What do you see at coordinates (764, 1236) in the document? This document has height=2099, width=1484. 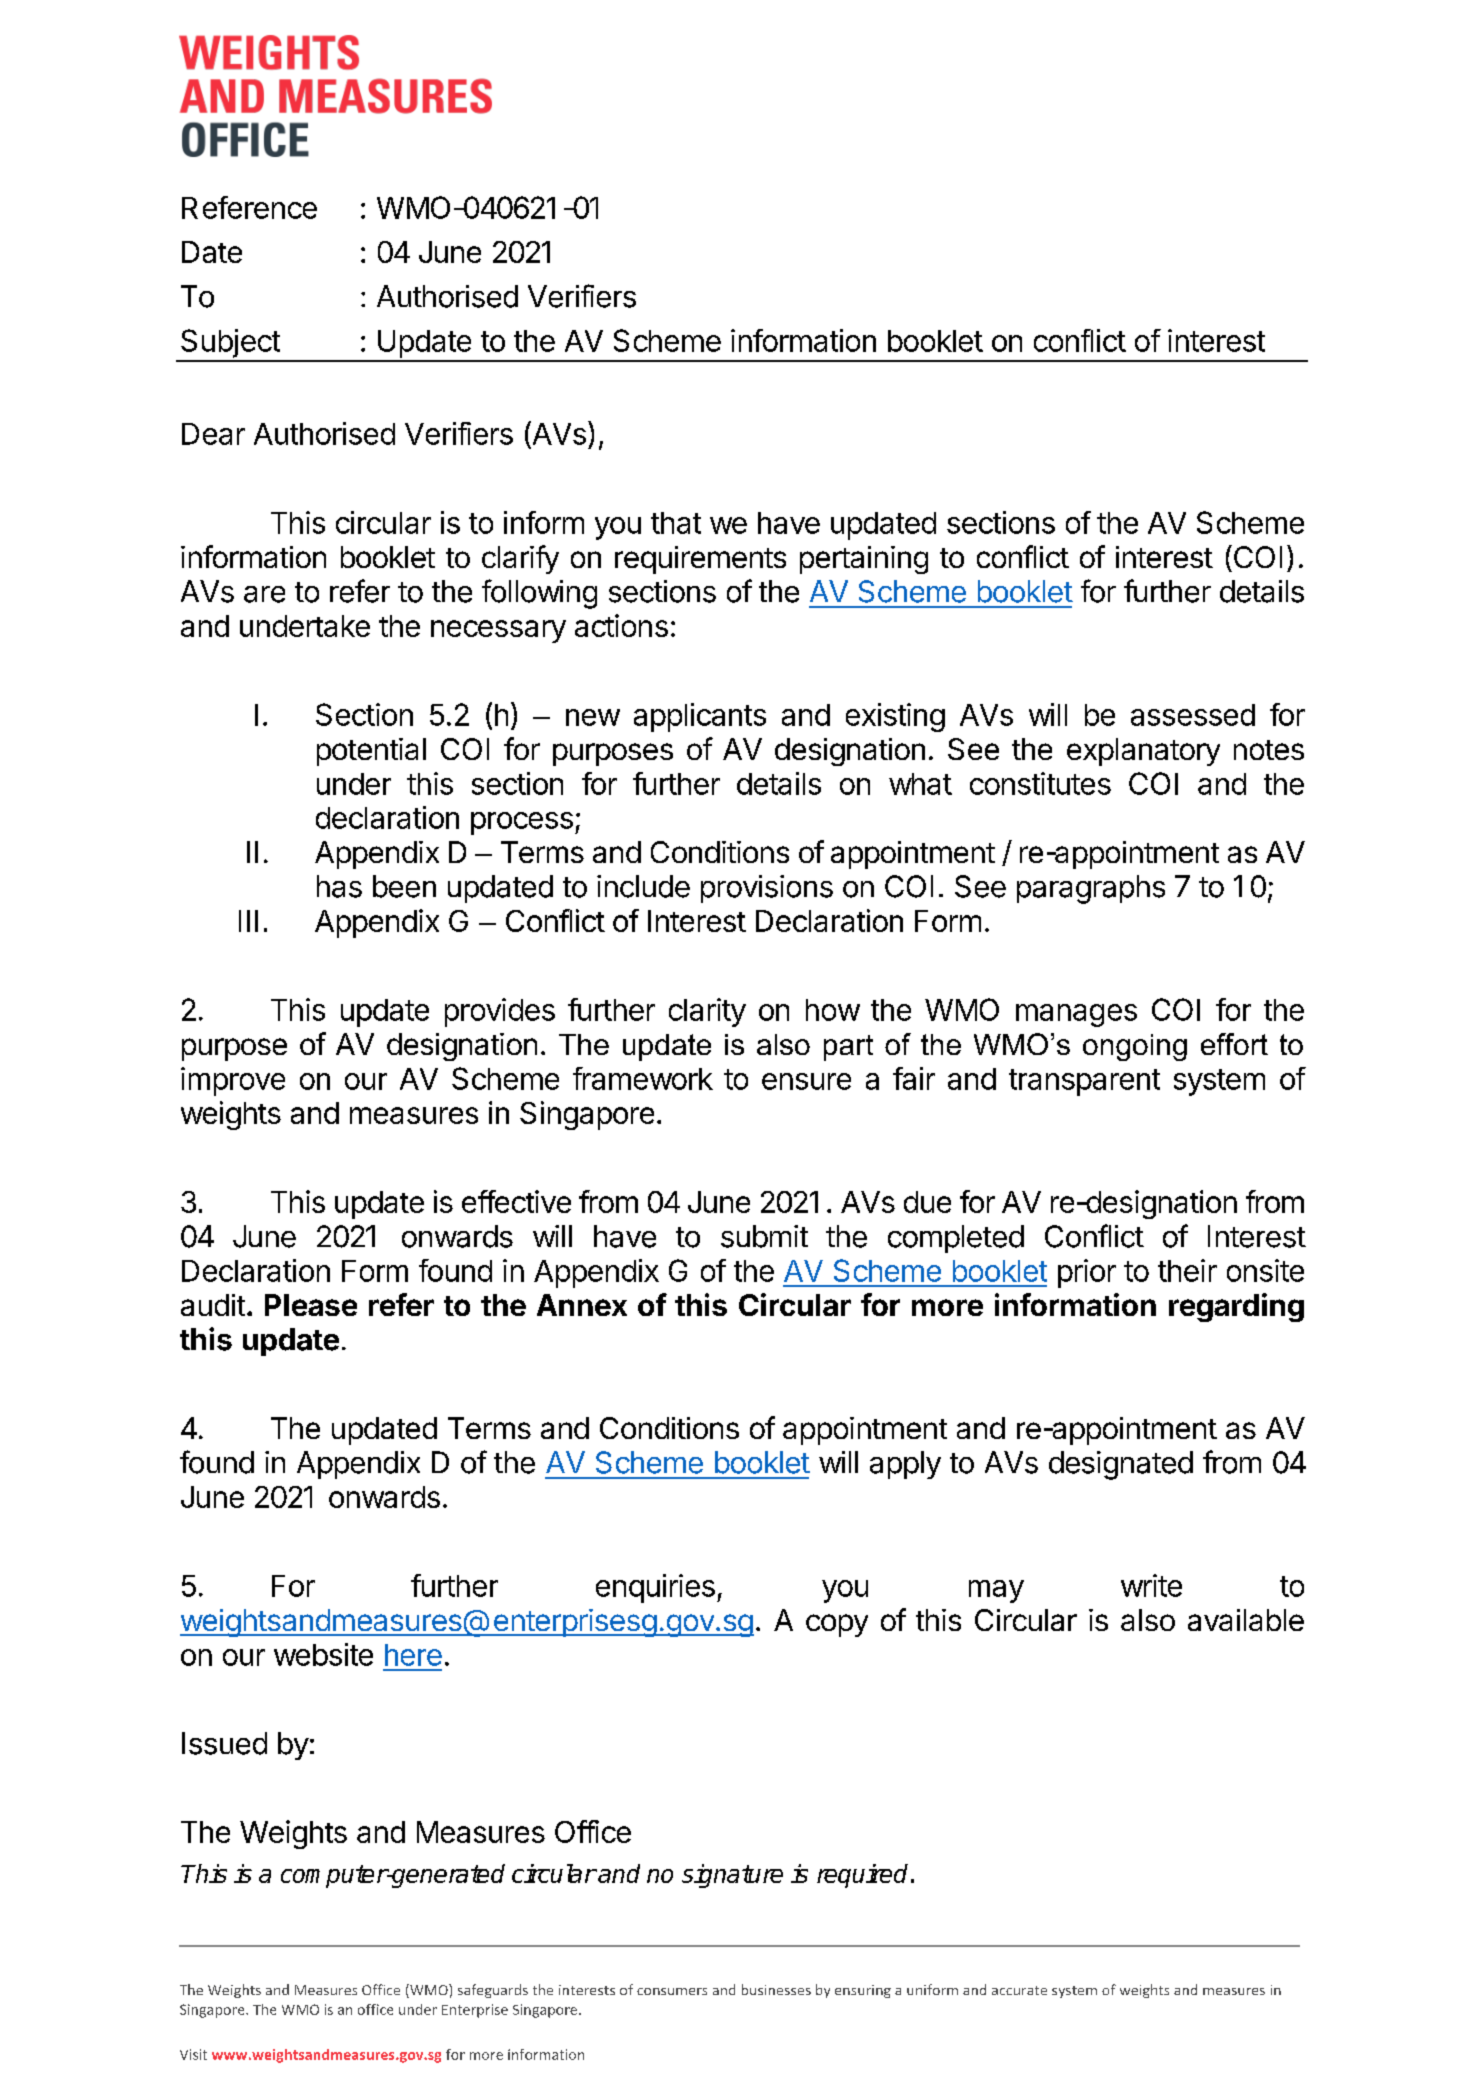 I see `submit` at bounding box center [764, 1236].
